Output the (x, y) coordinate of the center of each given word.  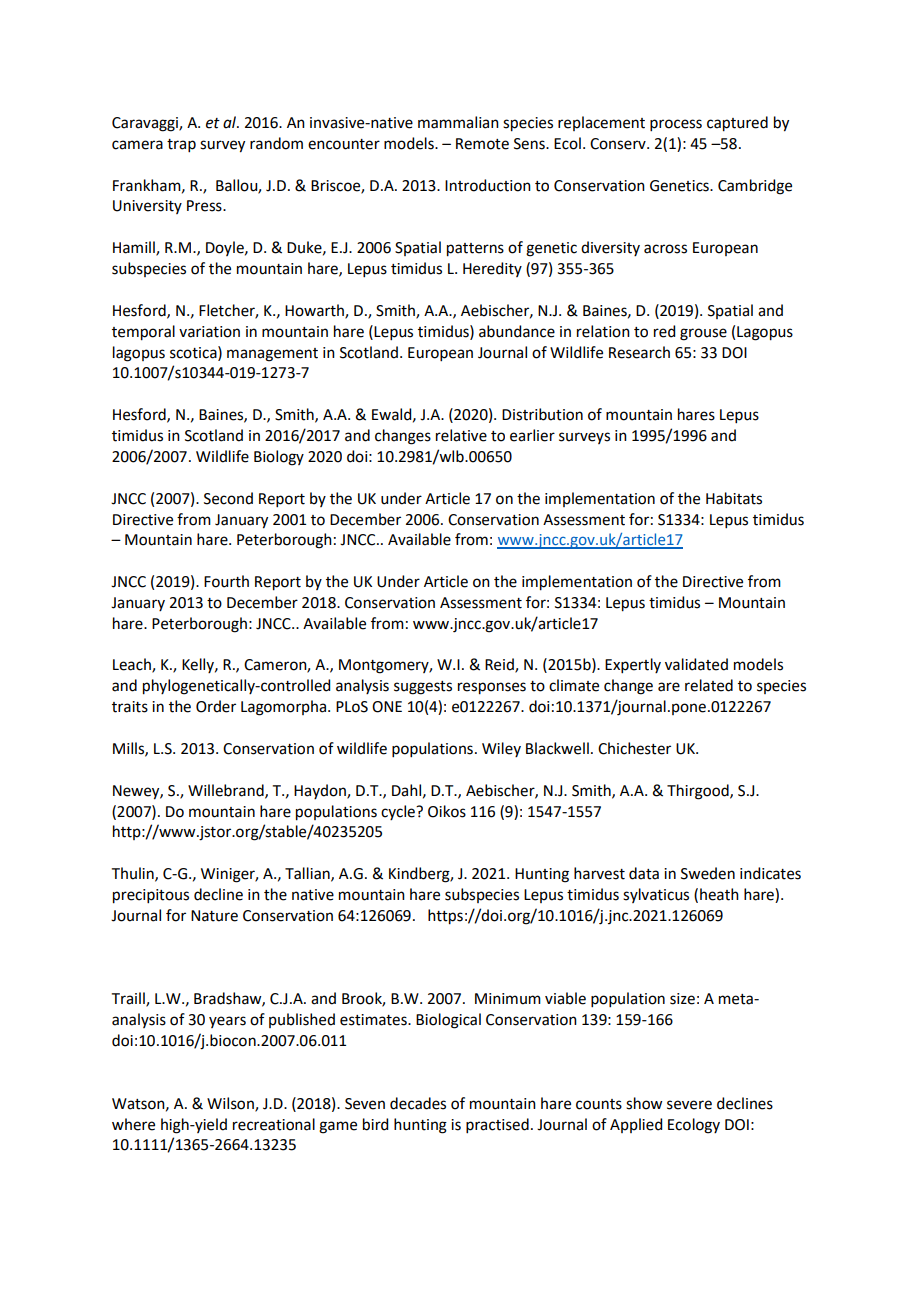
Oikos (447, 811)
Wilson (231, 1104)
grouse (703, 334)
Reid (500, 665)
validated (696, 664)
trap (181, 145)
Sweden (708, 873)
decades (418, 1103)
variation (209, 332)
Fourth (226, 581)
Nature (214, 916)
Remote (482, 144)
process (676, 125)
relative (461, 435)
